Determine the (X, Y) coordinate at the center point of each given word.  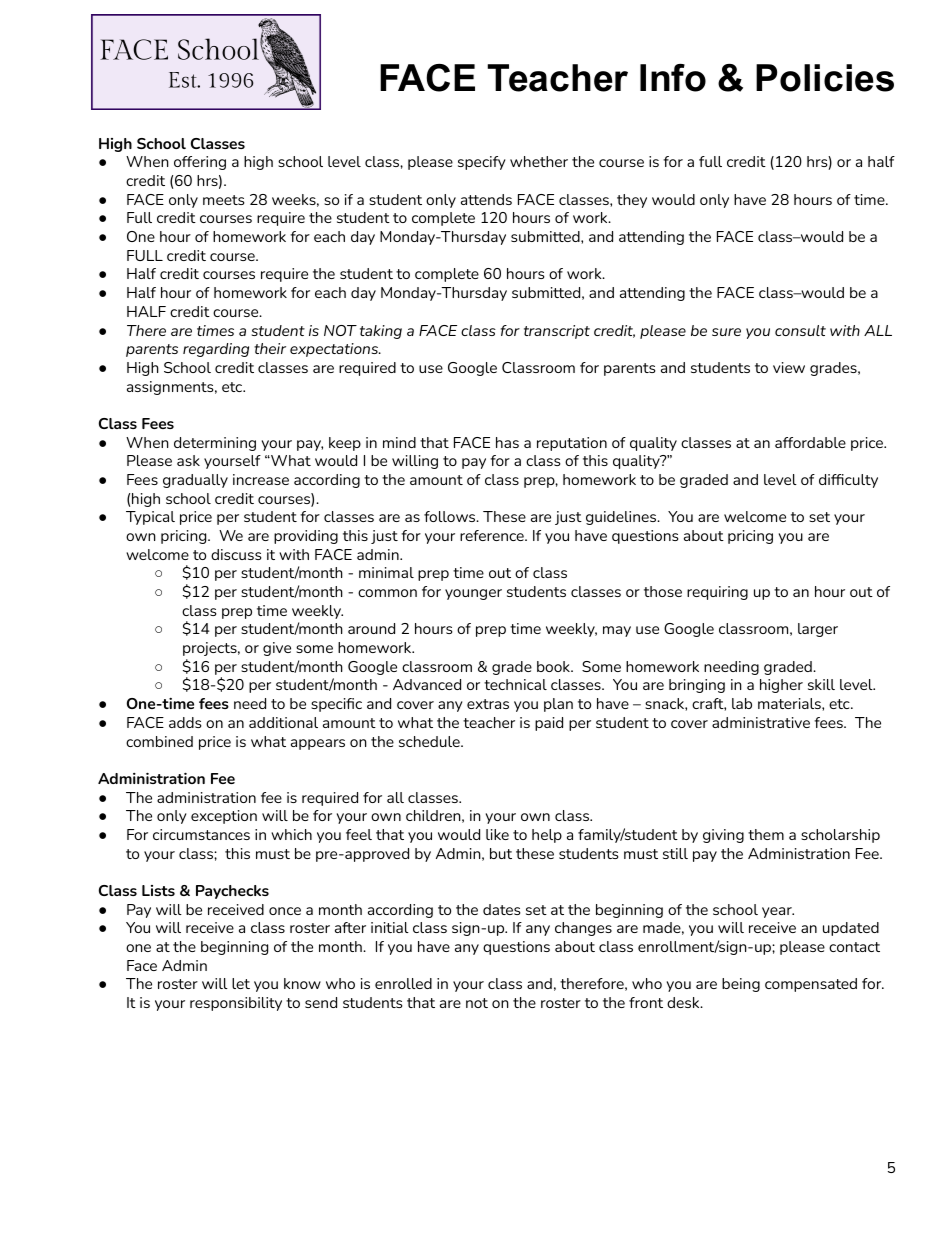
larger (818, 630)
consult (800, 330)
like (497, 834)
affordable (810, 442)
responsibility (236, 1004)
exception (224, 817)
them (766, 834)
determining (215, 444)
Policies (825, 78)
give (277, 649)
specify (481, 163)
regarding (216, 350)
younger (473, 594)
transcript (557, 332)
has (507, 442)
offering (200, 163)
